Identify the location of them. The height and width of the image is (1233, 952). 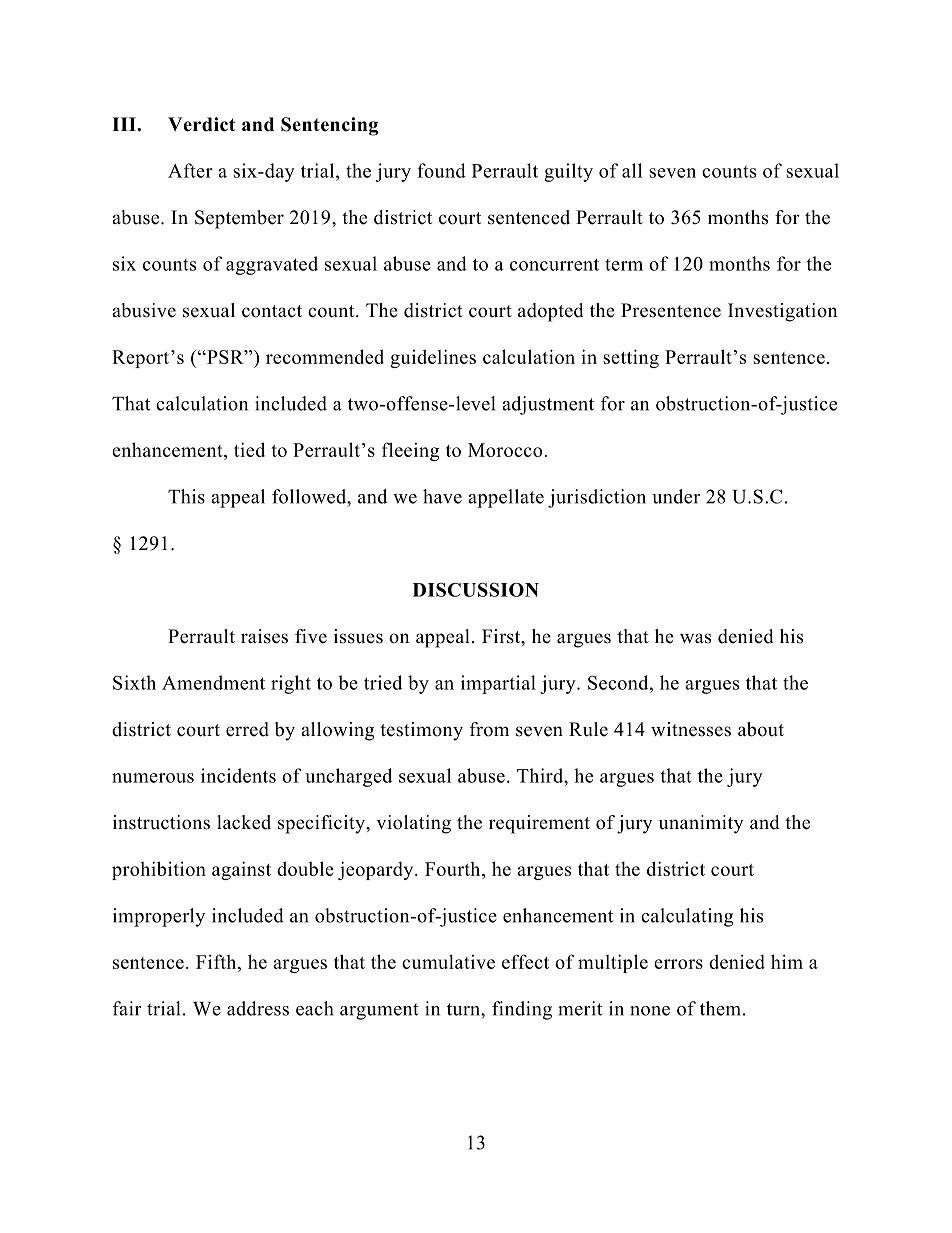
(720, 1008).
